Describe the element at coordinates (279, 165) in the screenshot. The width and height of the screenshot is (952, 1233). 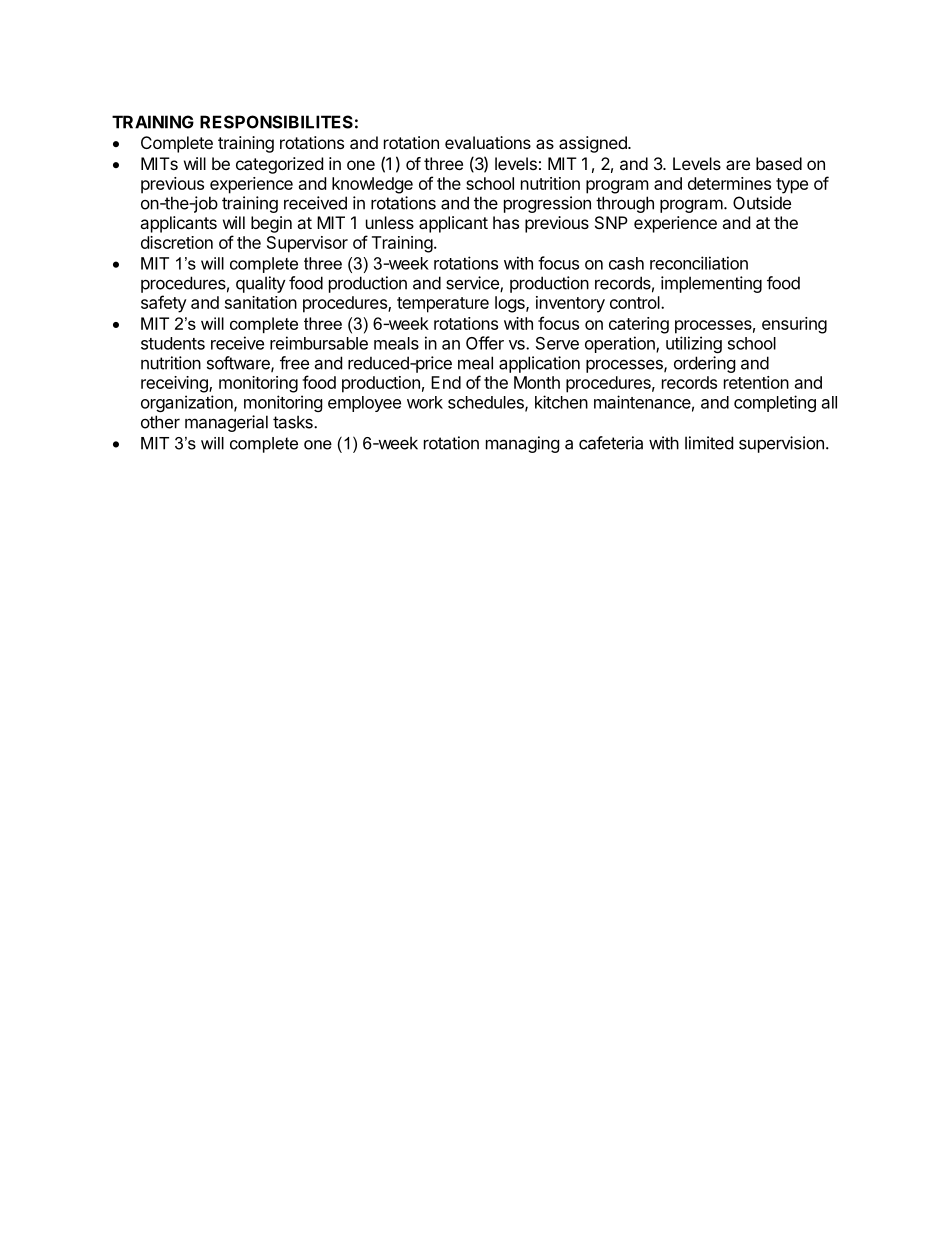
I see `categorized` at that location.
